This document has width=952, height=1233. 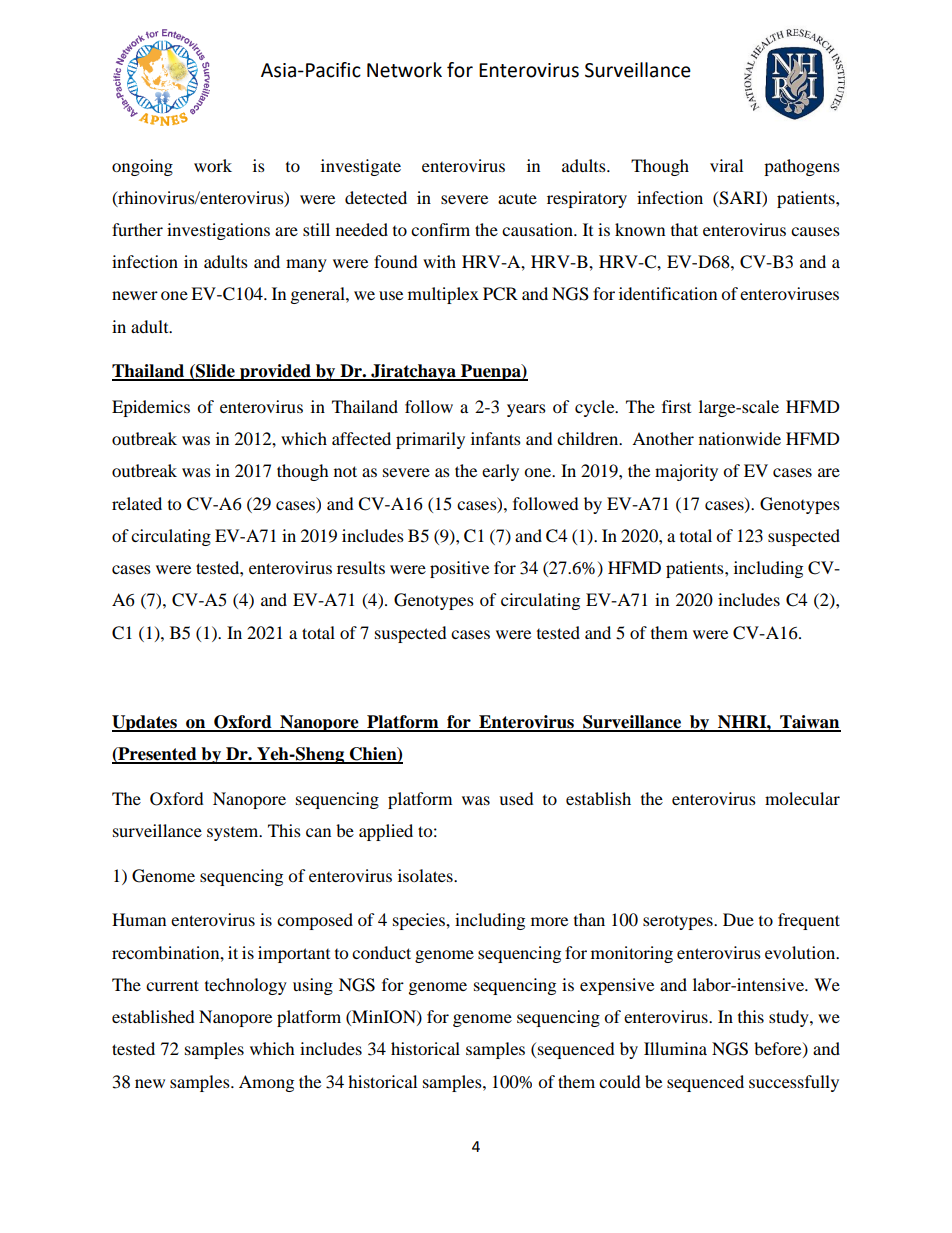 I want to click on viral, so click(x=726, y=165).
